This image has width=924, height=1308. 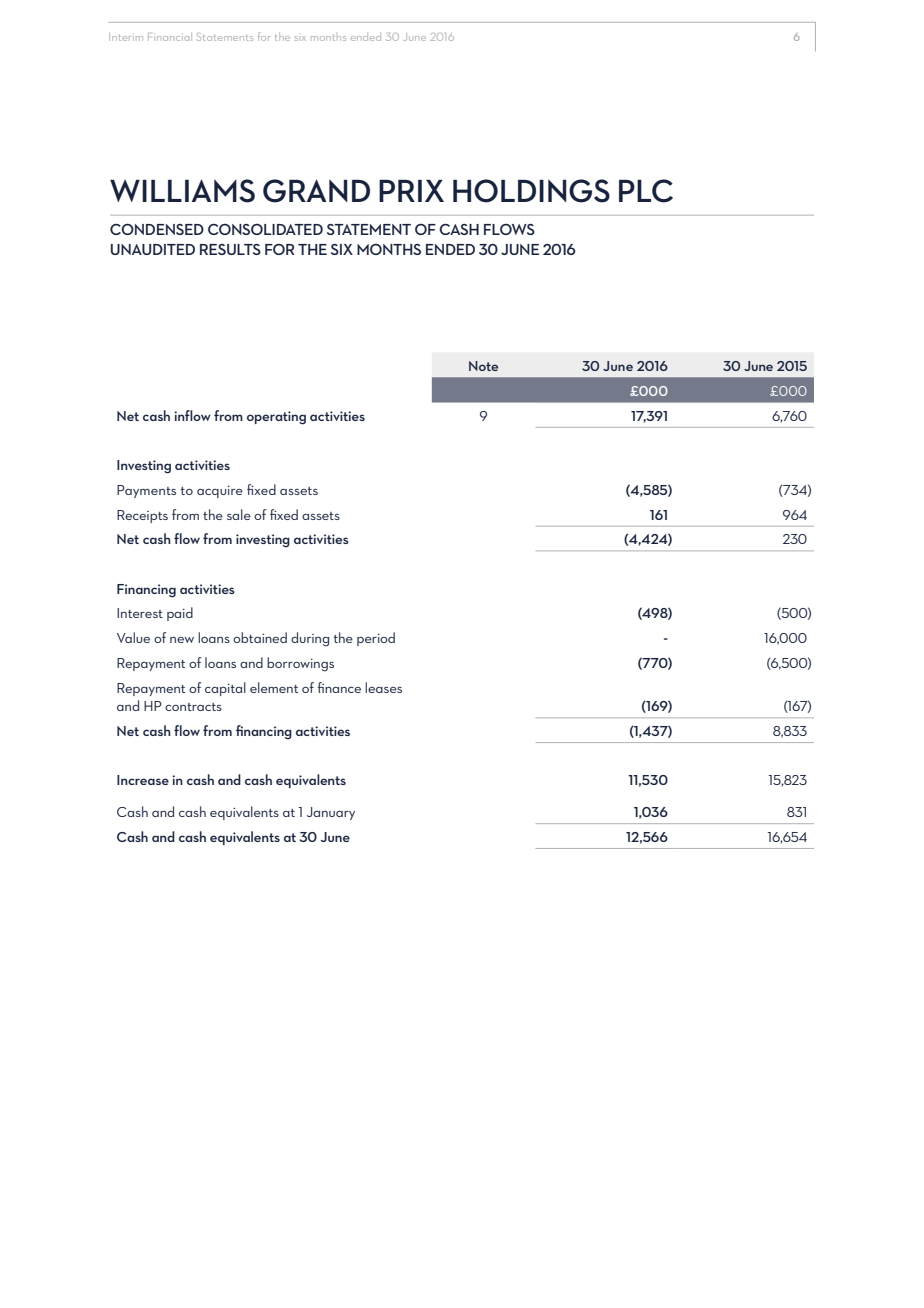 What do you see at coordinates (300, 664) in the image?
I see `borrowings` at bounding box center [300, 664].
